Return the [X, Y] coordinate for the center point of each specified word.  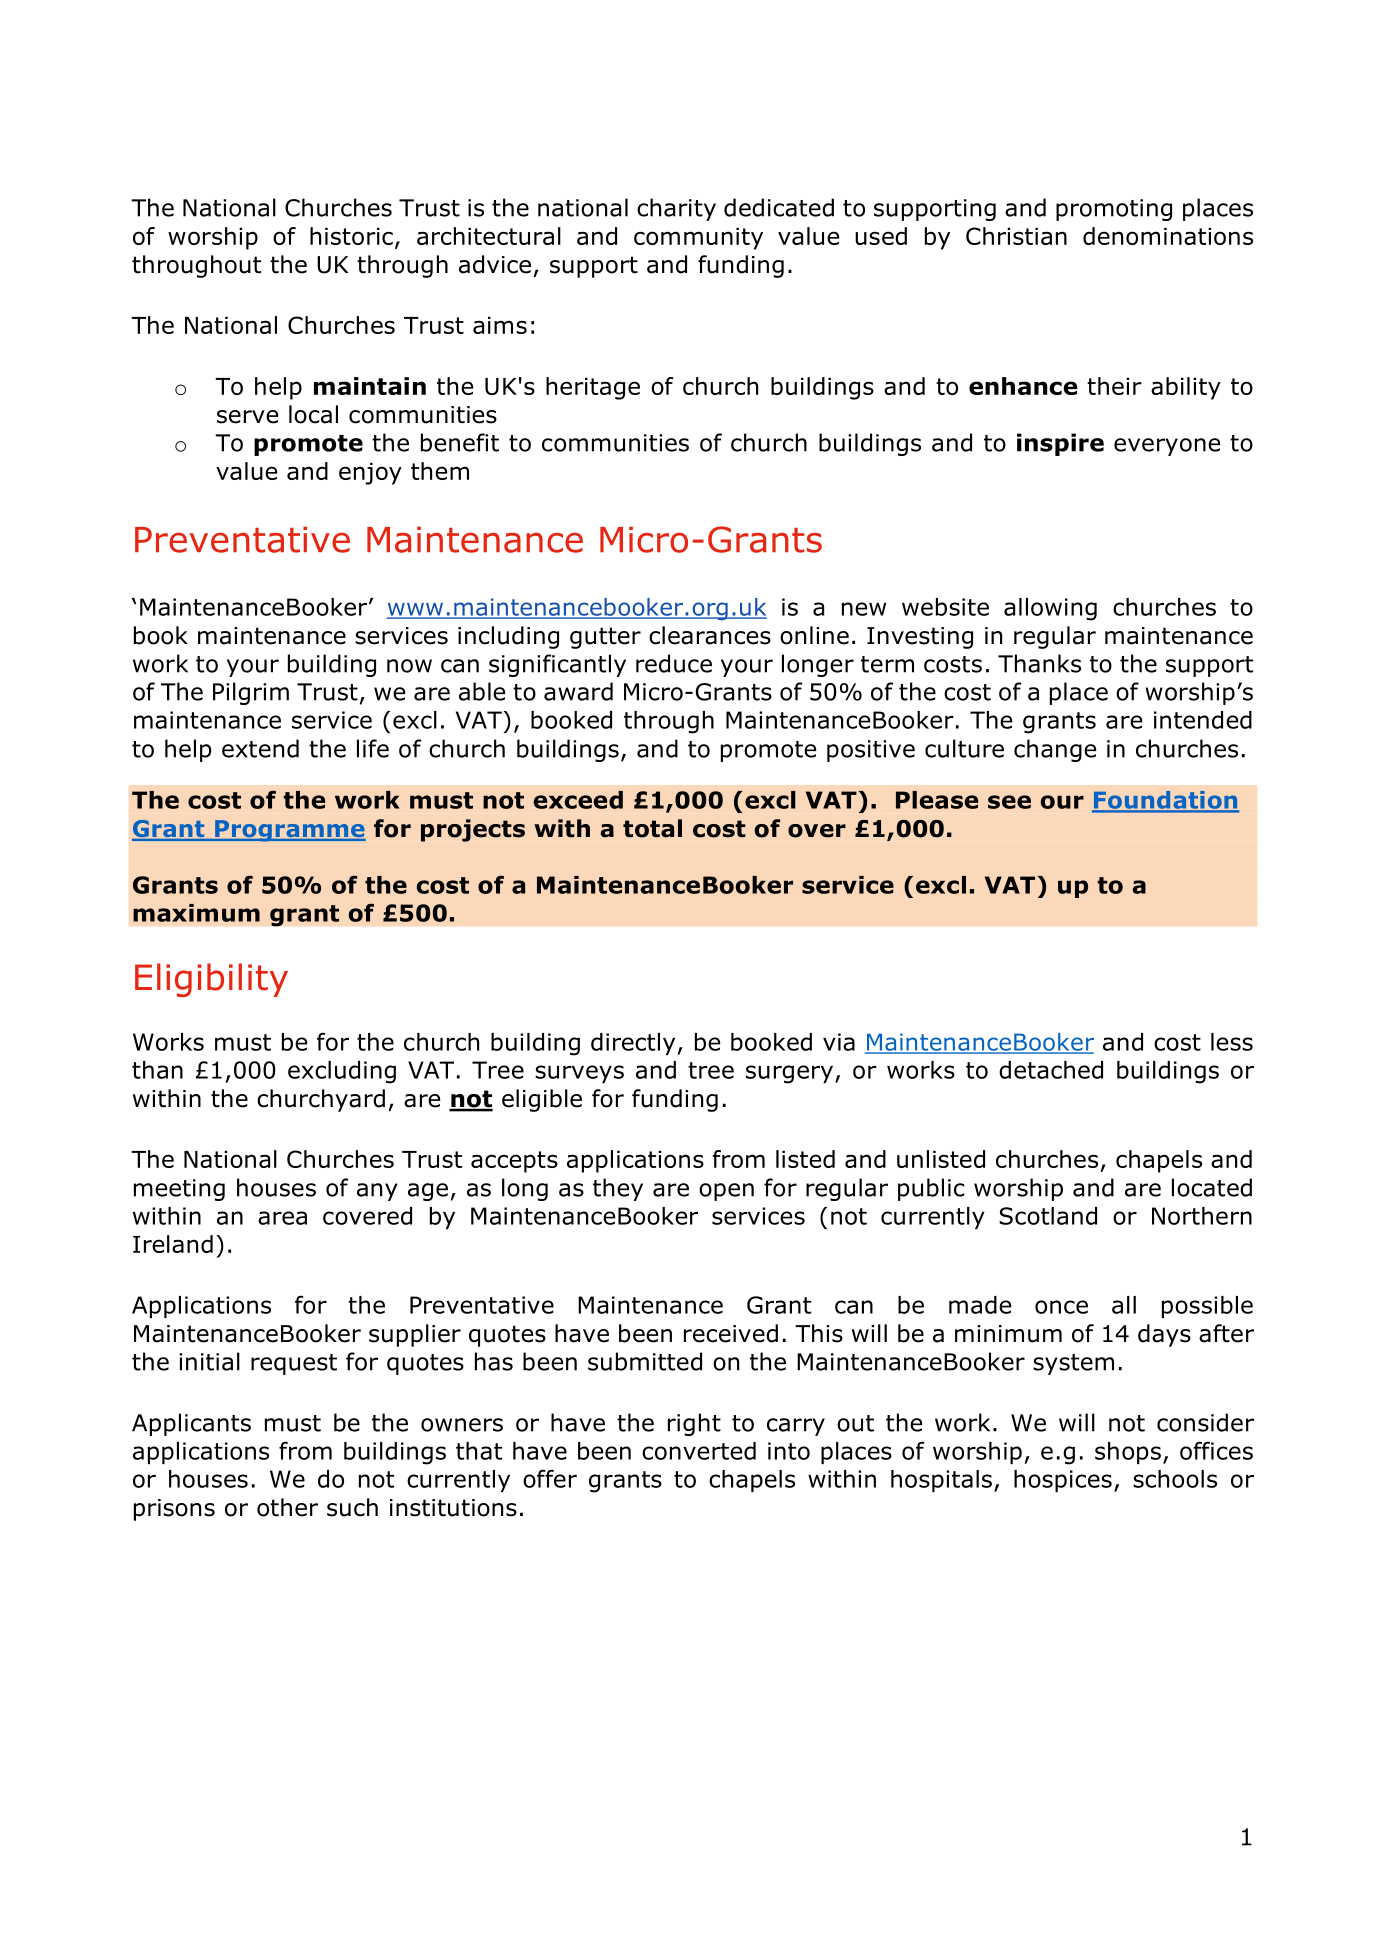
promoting [1114, 210]
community [698, 238]
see [1009, 802]
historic [351, 236]
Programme [289, 831]
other [287, 1507]
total [652, 828]
